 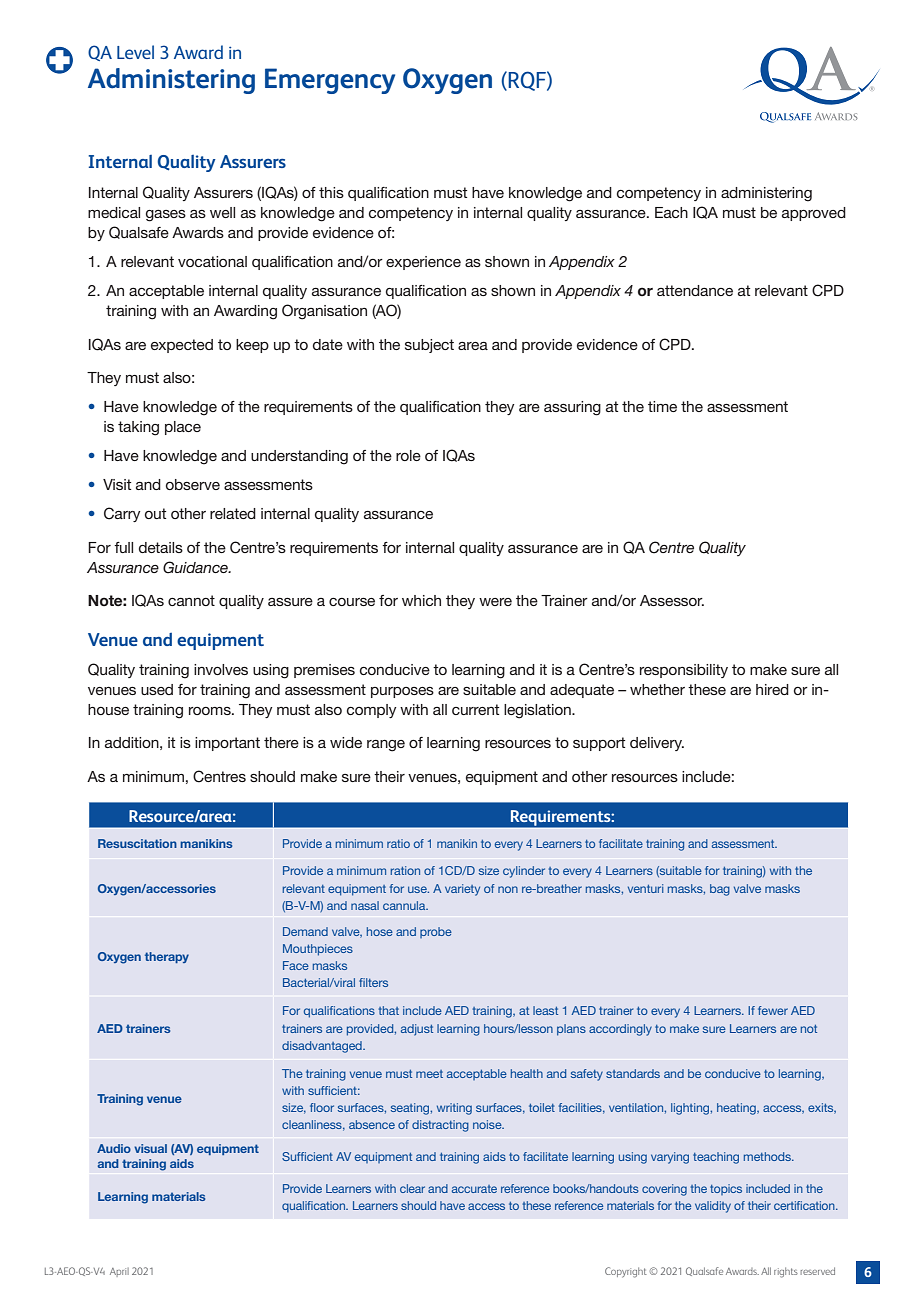 What do you see at coordinates (137, 843) in the screenshot?
I see `Resuscitation` at bounding box center [137, 843].
